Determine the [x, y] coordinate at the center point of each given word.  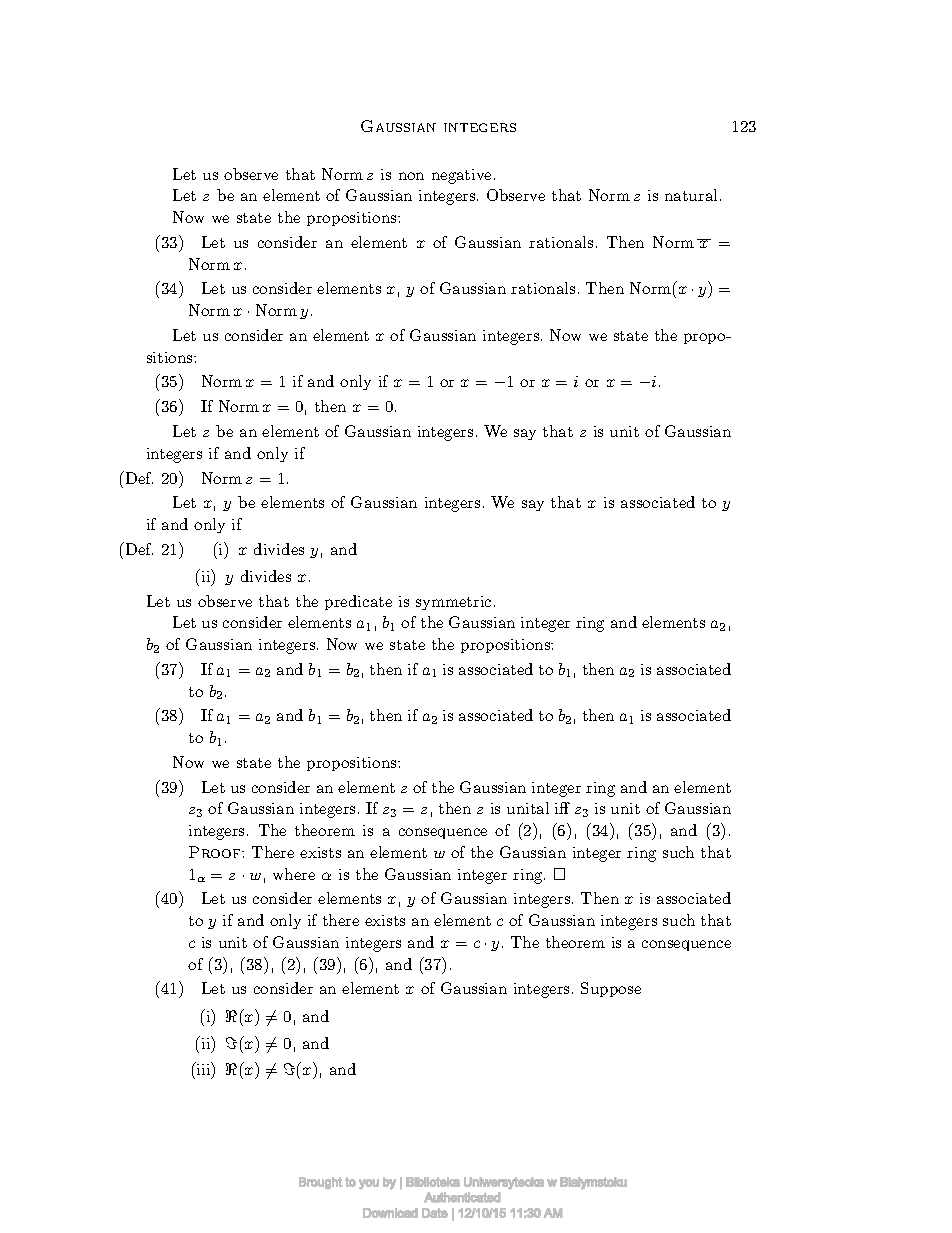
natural [691, 195]
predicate [358, 602]
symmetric [453, 603]
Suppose [611, 989]
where [294, 874]
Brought [320, 1183]
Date [435, 1213]
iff [562, 808]
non [411, 176]
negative [461, 176]
